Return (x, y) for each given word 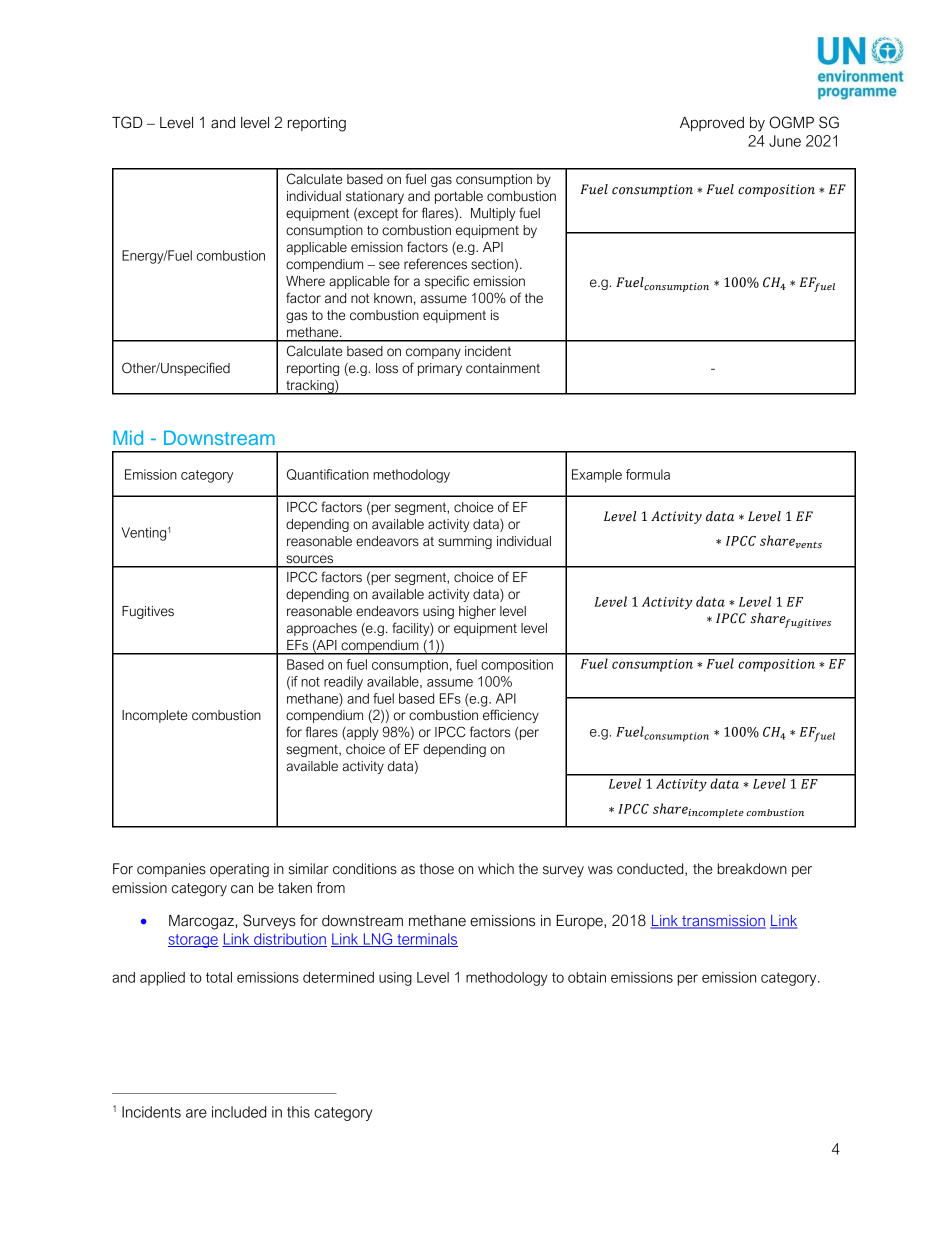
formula (648, 474)
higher (477, 612)
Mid (128, 437)
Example (597, 476)
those (436, 869)
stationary (375, 197)
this (298, 1112)
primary (440, 369)
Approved (712, 124)
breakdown (752, 869)
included (239, 1112)
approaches (322, 629)
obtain (587, 977)
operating (239, 870)
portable (459, 197)
